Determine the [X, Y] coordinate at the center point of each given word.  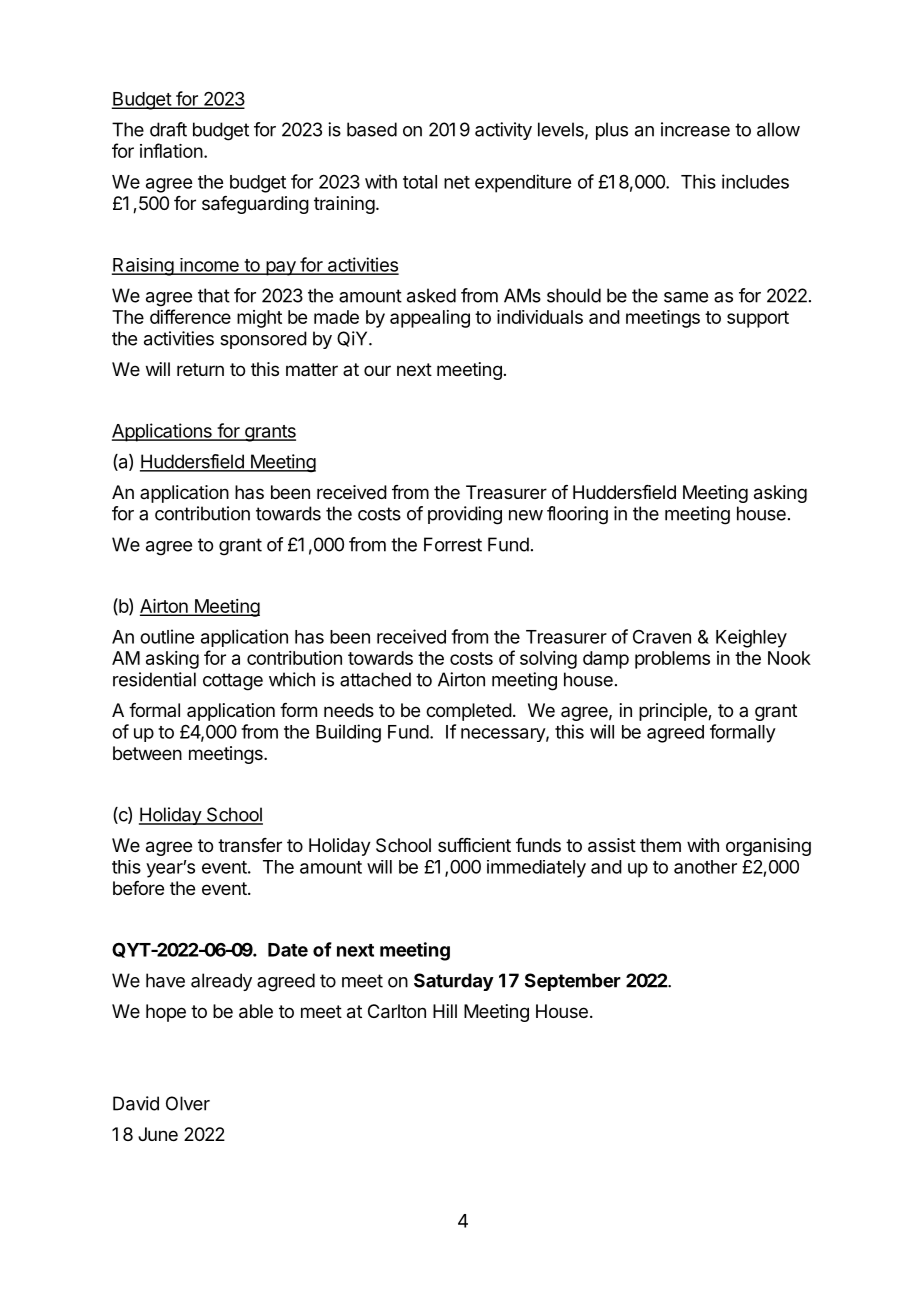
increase [695, 129]
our [377, 370]
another [705, 867]
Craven [662, 637]
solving [548, 660]
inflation [171, 150]
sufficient [474, 845]
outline [167, 636]
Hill [445, 1011]
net [457, 182]
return [200, 369]
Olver [188, 1103]
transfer [250, 845]
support [758, 319]
